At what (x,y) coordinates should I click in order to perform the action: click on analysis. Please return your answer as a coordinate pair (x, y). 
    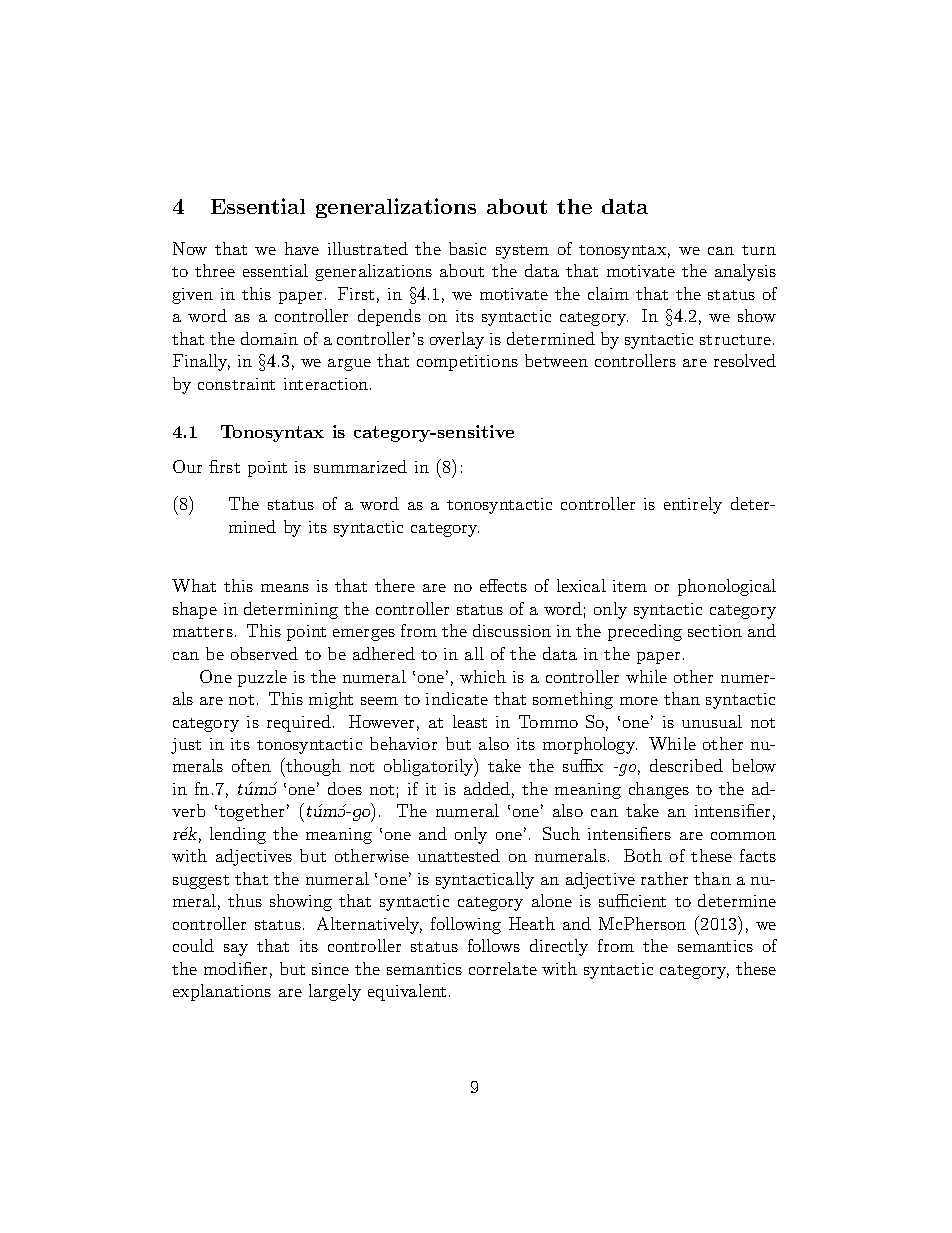
    Looking at the image, I should click on (745, 272).
